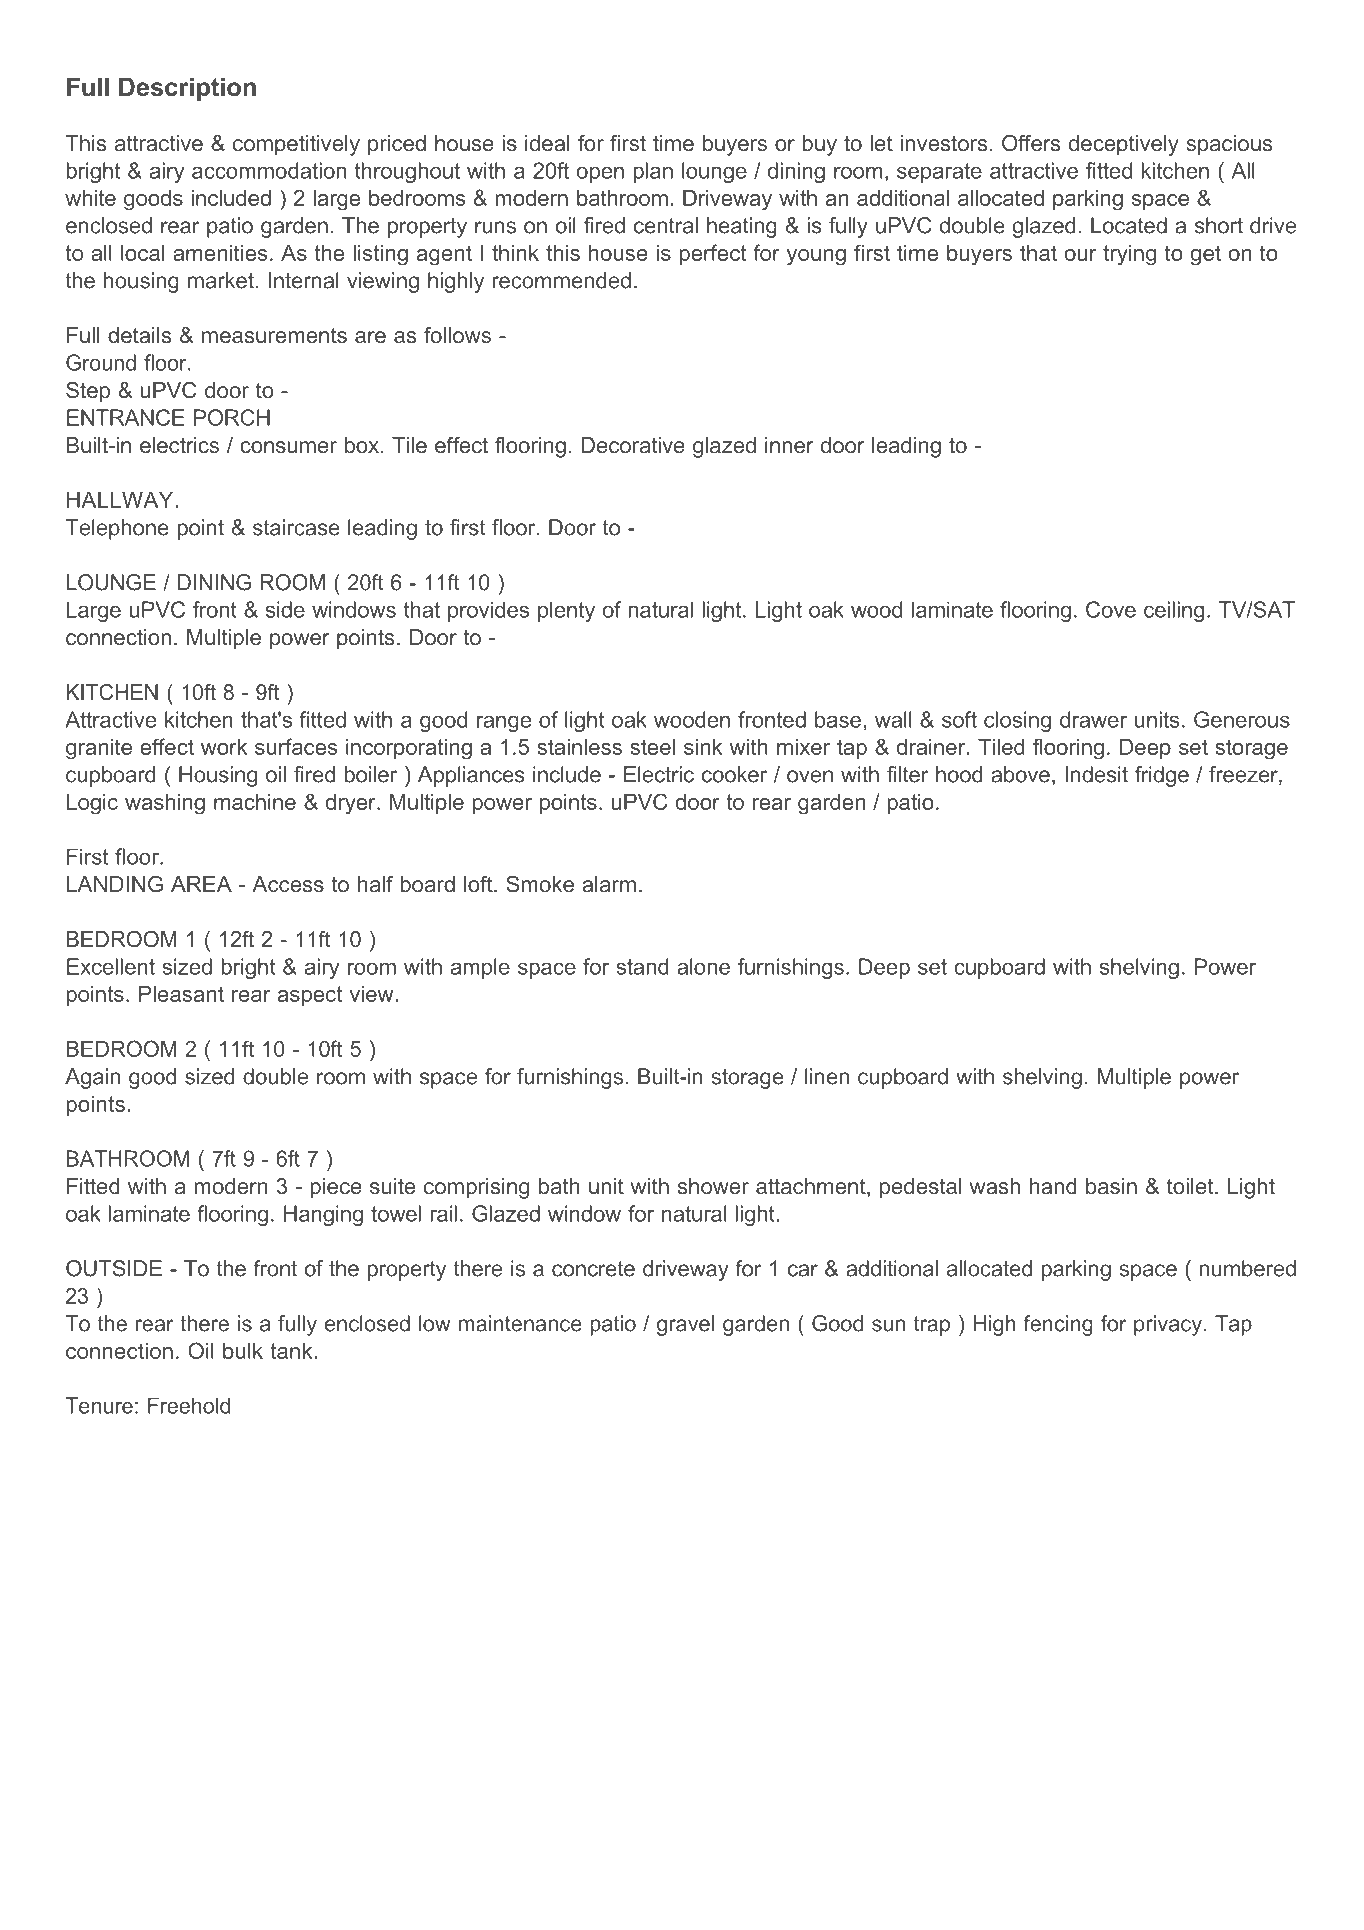  I want to click on plenty, so click(566, 612).
